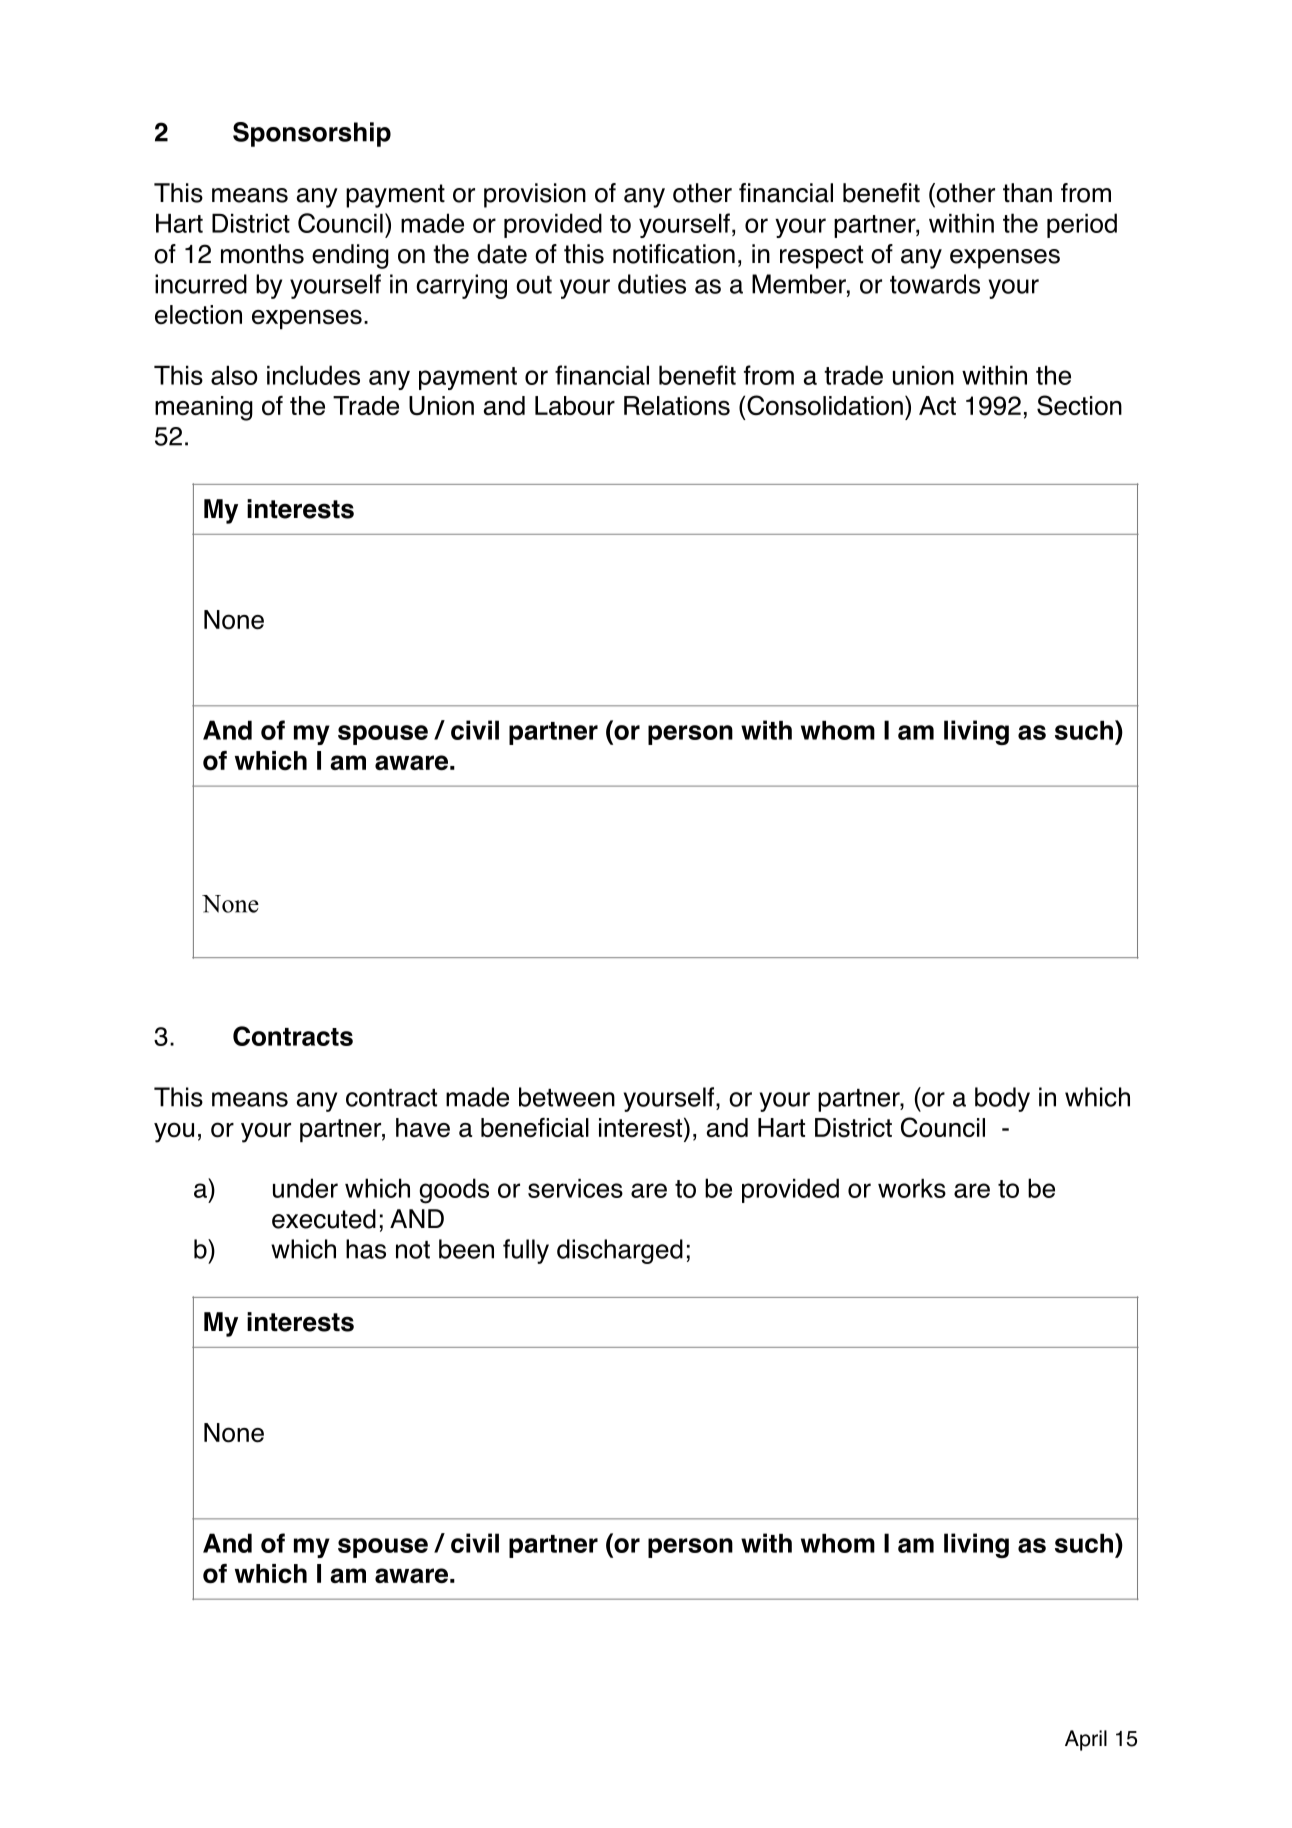 This document has height=1828, width=1292. I want to click on works, so click(912, 1188).
